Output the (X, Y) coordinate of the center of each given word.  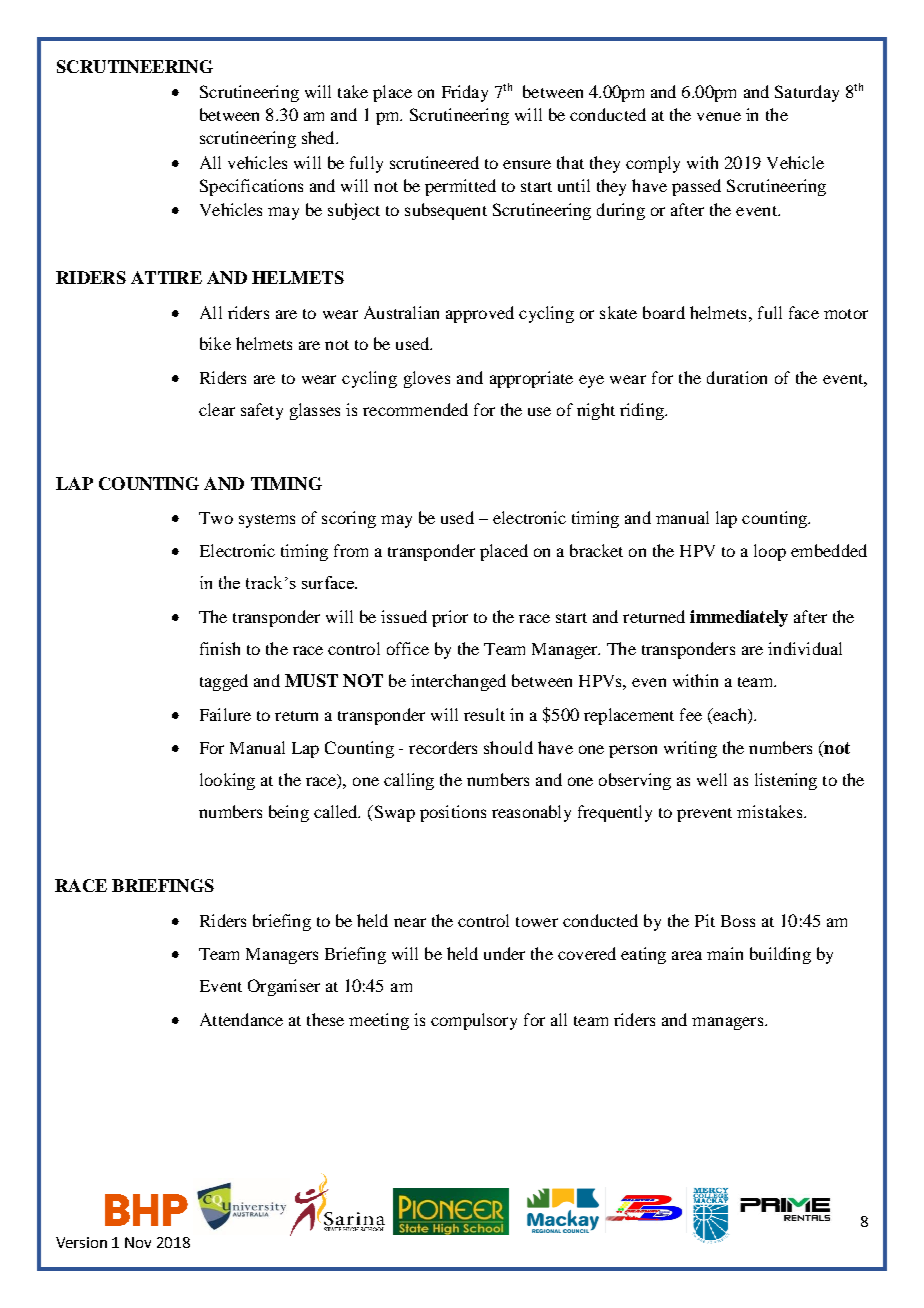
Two (216, 518)
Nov (138, 1242)
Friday (465, 93)
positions (453, 813)
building (780, 955)
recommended (415, 409)
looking (227, 781)
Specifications (251, 187)
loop (770, 552)
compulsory (474, 1021)
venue (719, 116)
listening (786, 781)
